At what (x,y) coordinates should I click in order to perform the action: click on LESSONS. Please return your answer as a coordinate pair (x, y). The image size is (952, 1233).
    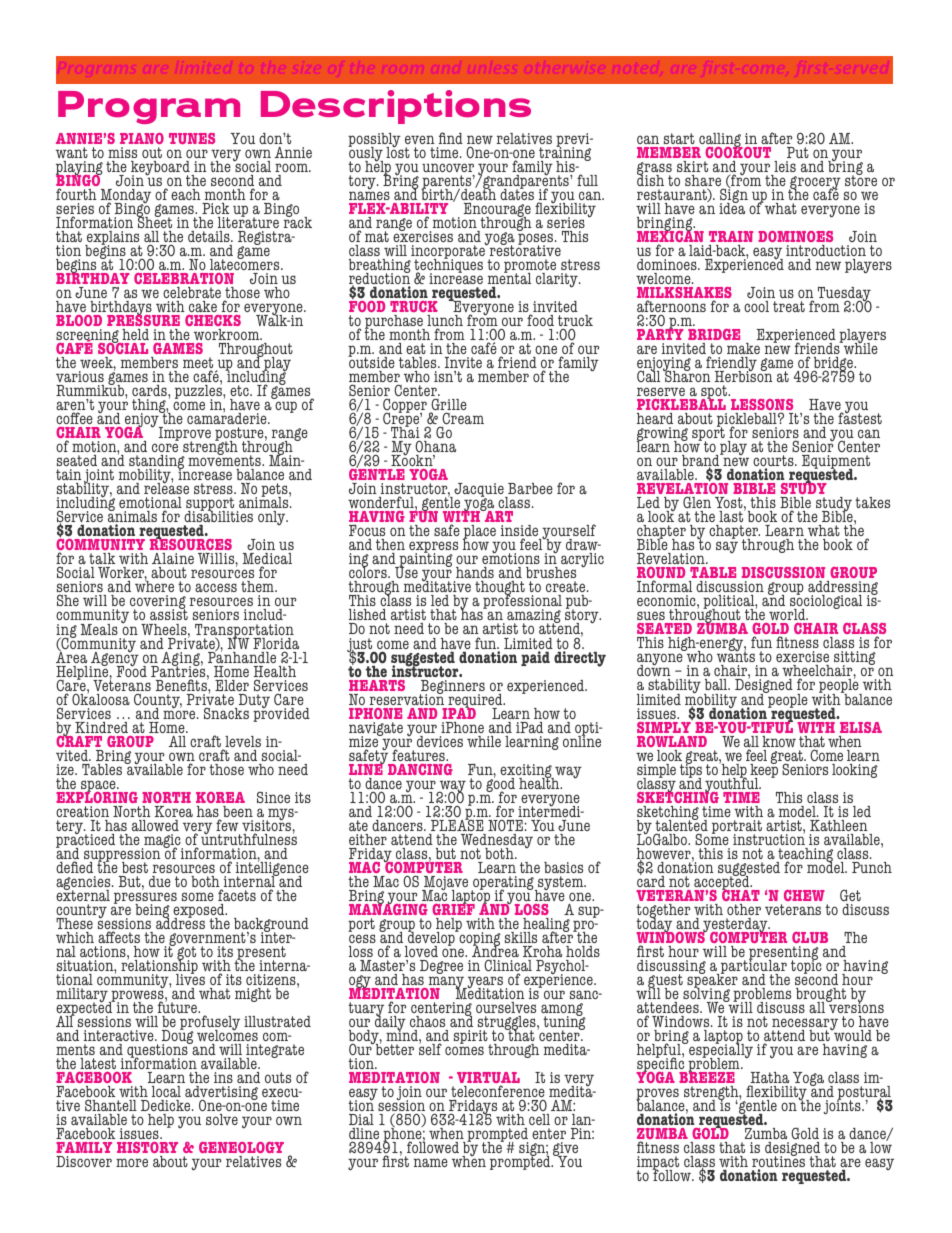
    Looking at the image, I should click on (763, 406).
